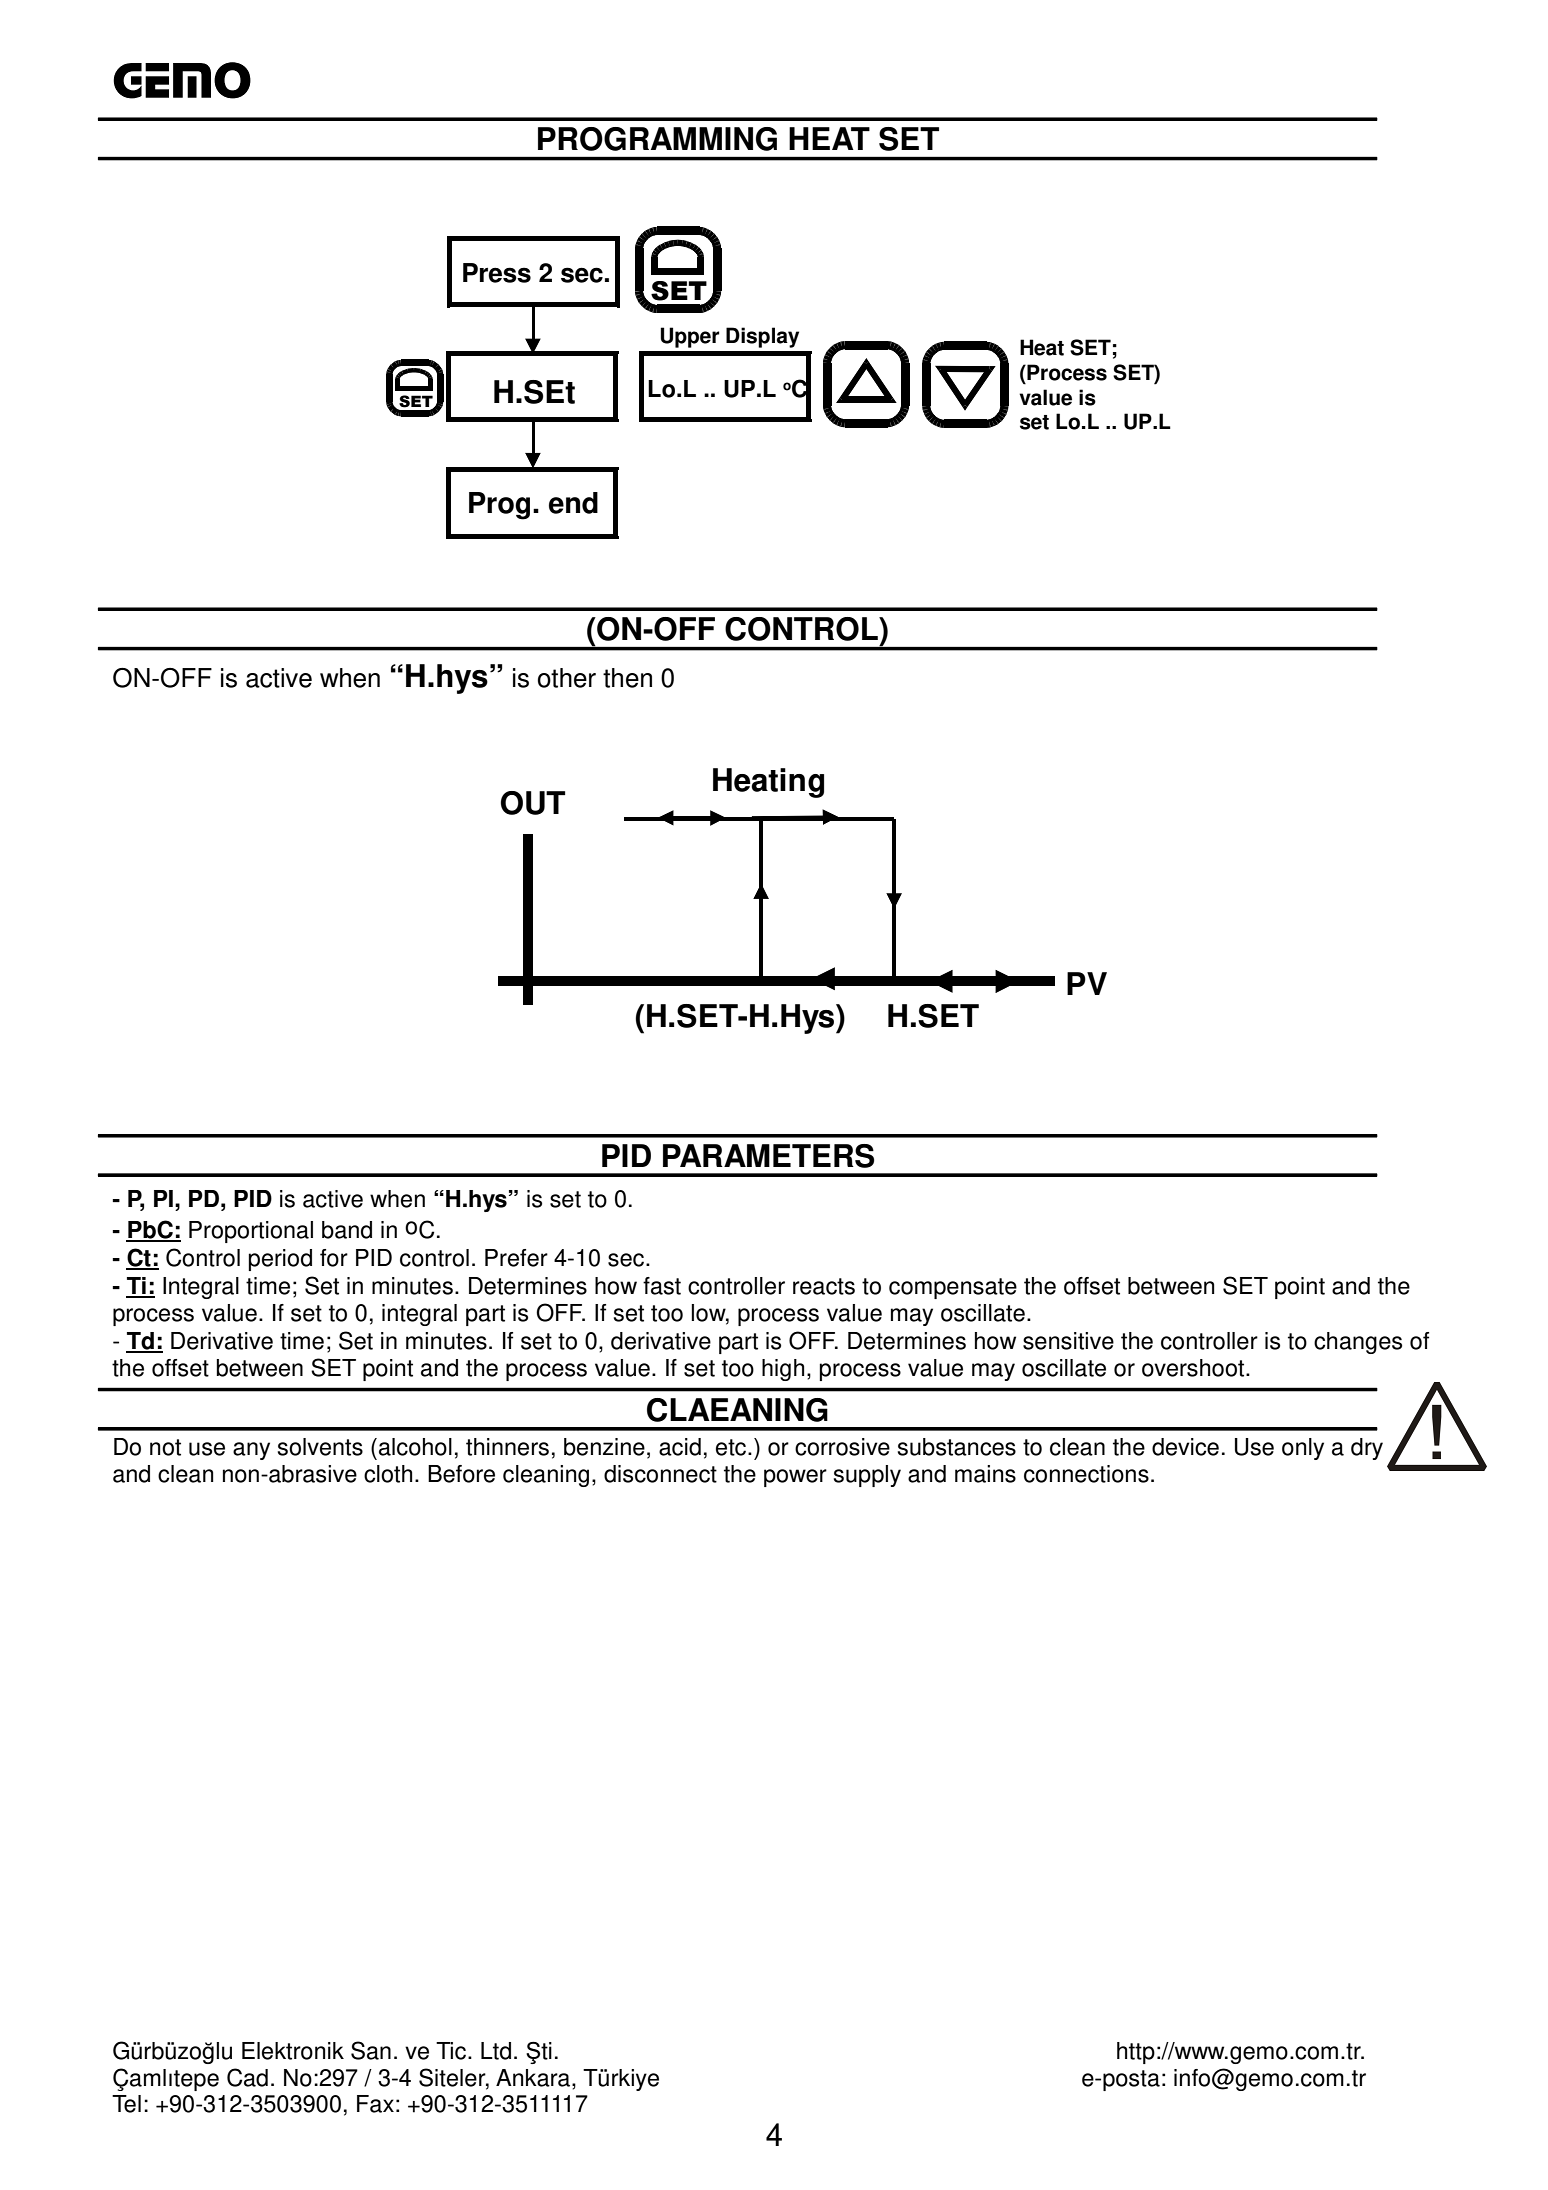  What do you see at coordinates (320, 1447) in the document?
I see `solvents` at bounding box center [320, 1447].
